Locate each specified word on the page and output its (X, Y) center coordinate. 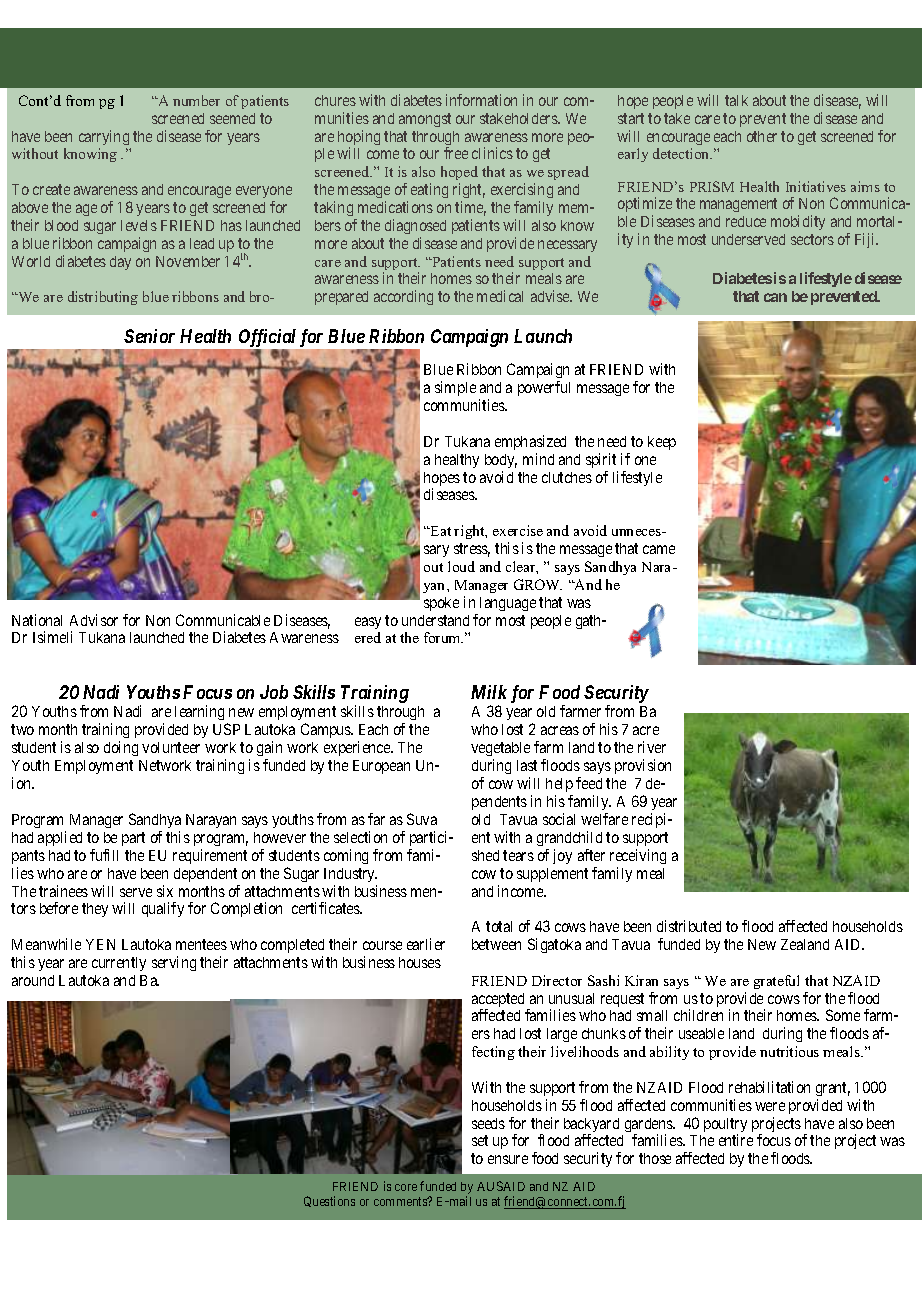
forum (443, 637)
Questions (329, 1201)
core (406, 1187)
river (652, 747)
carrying (104, 137)
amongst (425, 120)
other (762, 136)
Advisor (94, 620)
